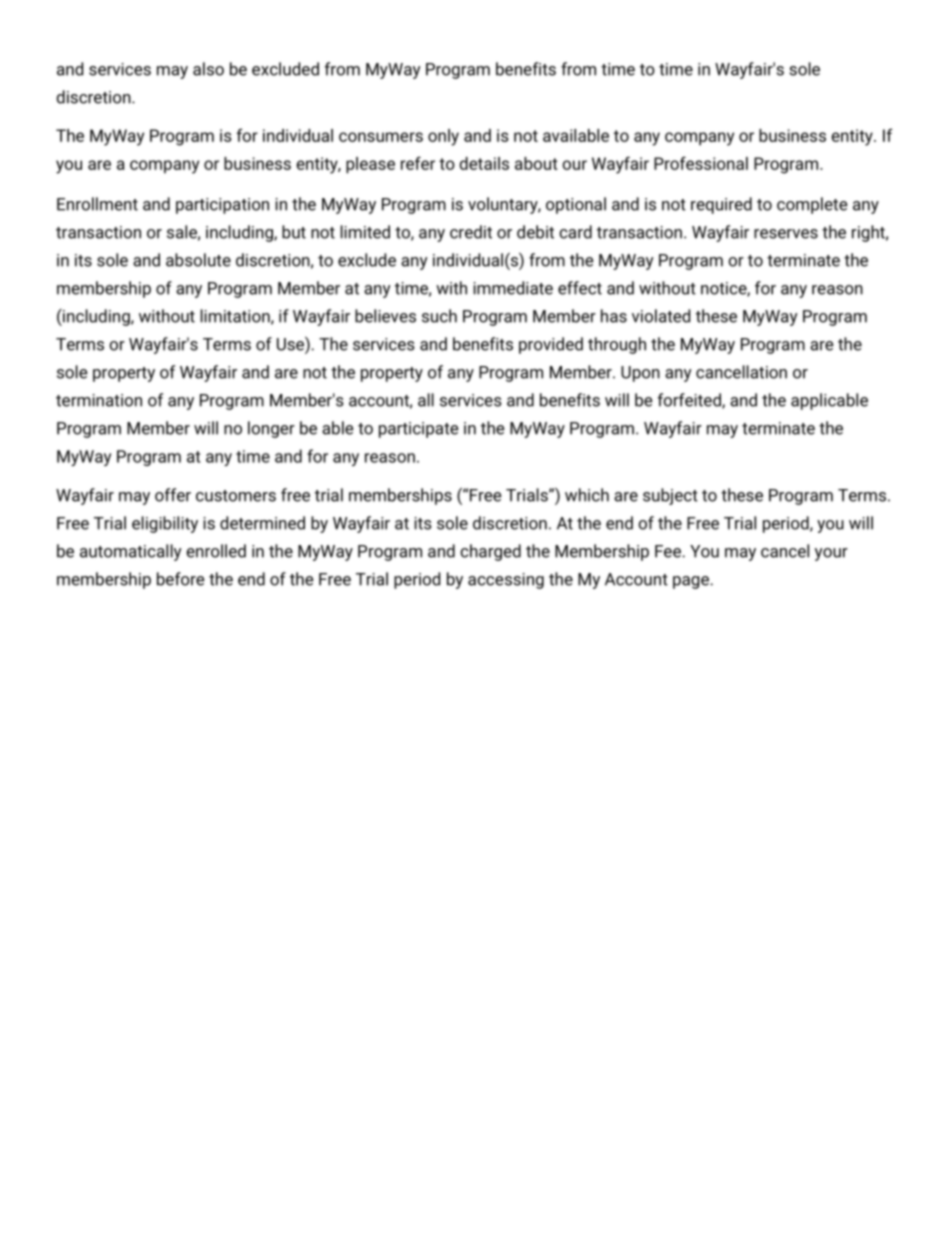 The height and width of the image is (1233, 952). What do you see at coordinates (701, 163) in the image?
I see `Professional` at bounding box center [701, 163].
